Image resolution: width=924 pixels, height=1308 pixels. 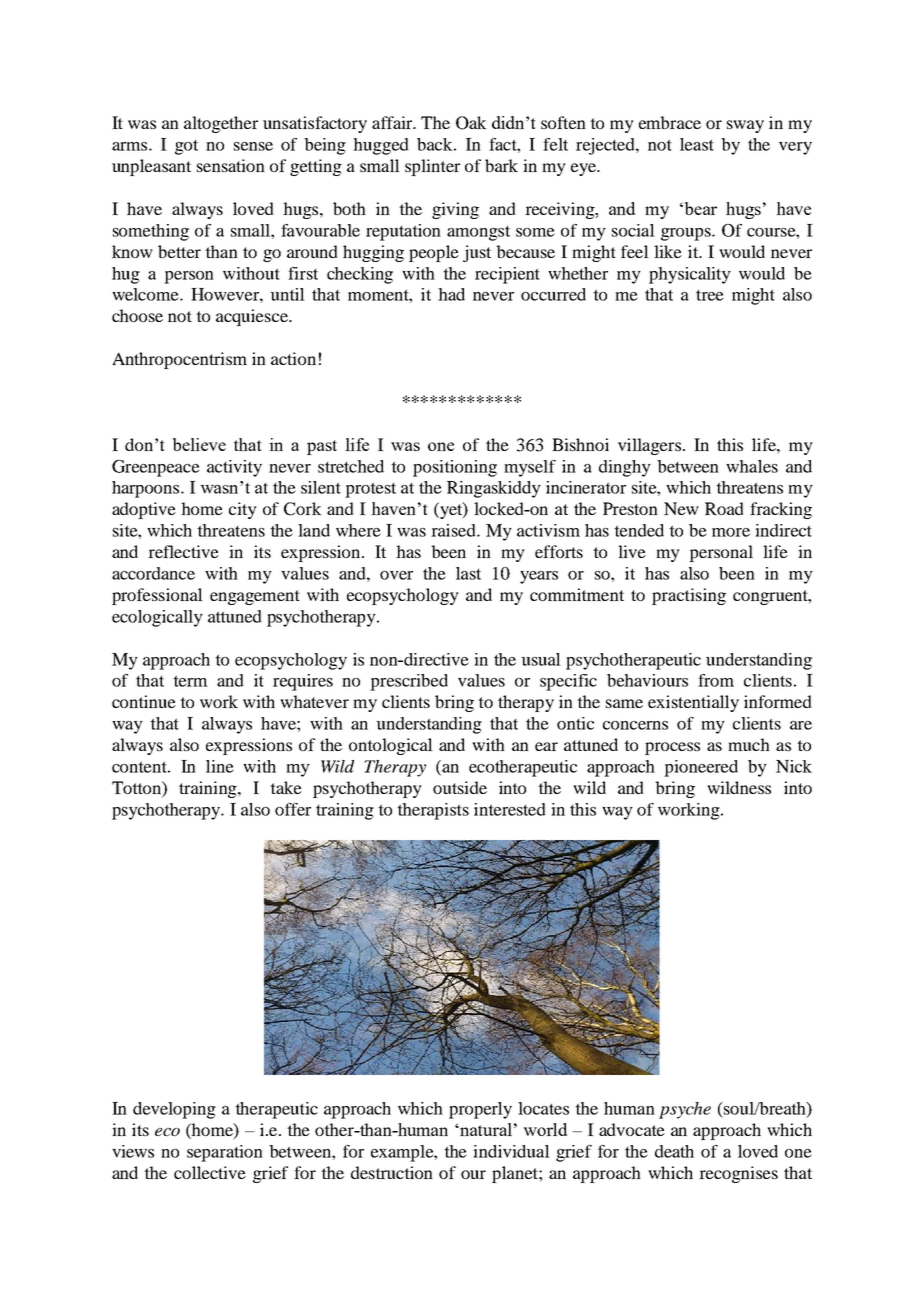 What do you see at coordinates (701, 768) in the image?
I see `pioneered` at bounding box center [701, 768].
